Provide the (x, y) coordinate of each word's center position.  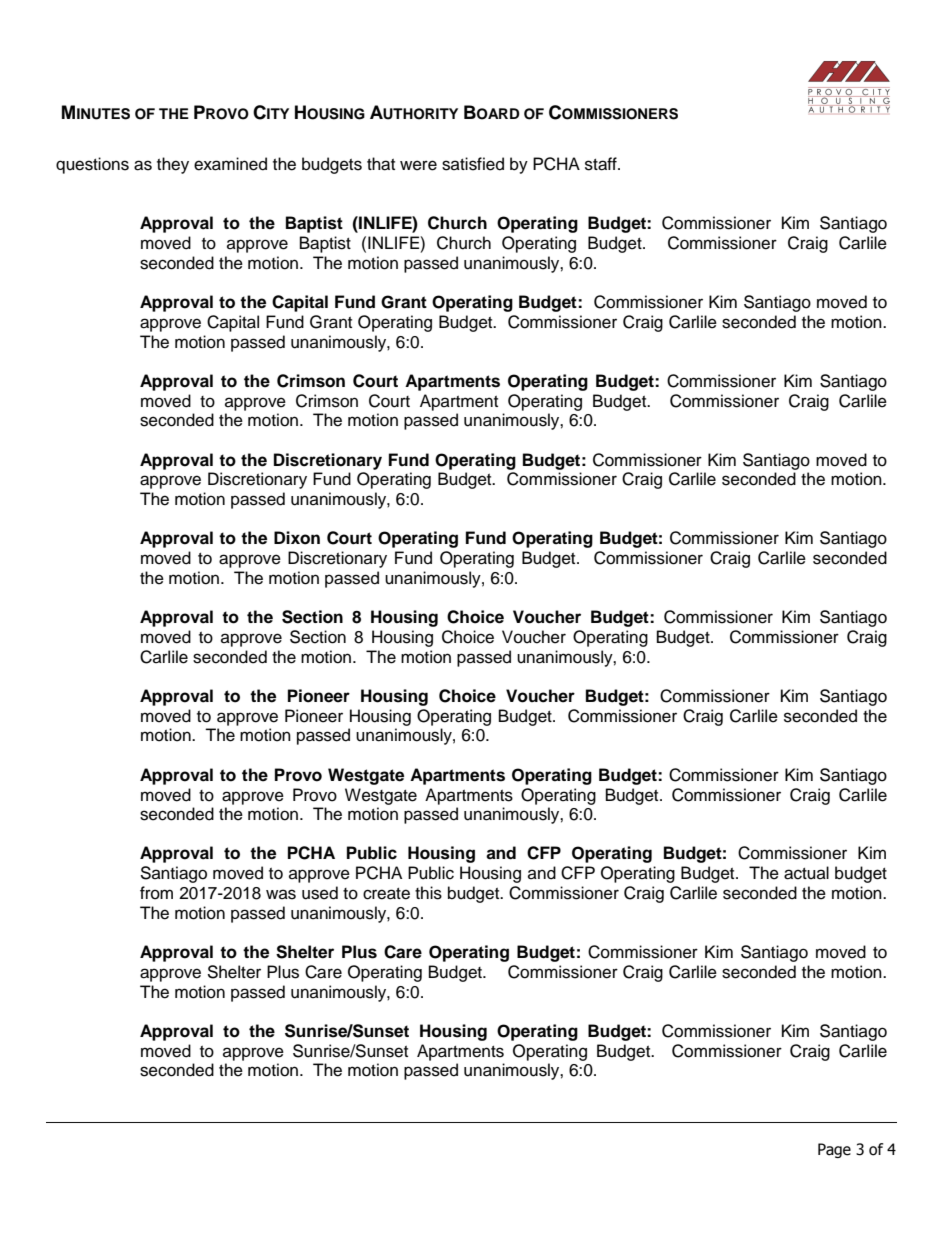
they (173, 165)
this (428, 893)
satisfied (473, 164)
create (386, 894)
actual (806, 873)
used (320, 893)
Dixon (297, 538)
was (281, 894)
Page (834, 1150)
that (381, 164)
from (156, 893)
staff (602, 164)
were (418, 165)
